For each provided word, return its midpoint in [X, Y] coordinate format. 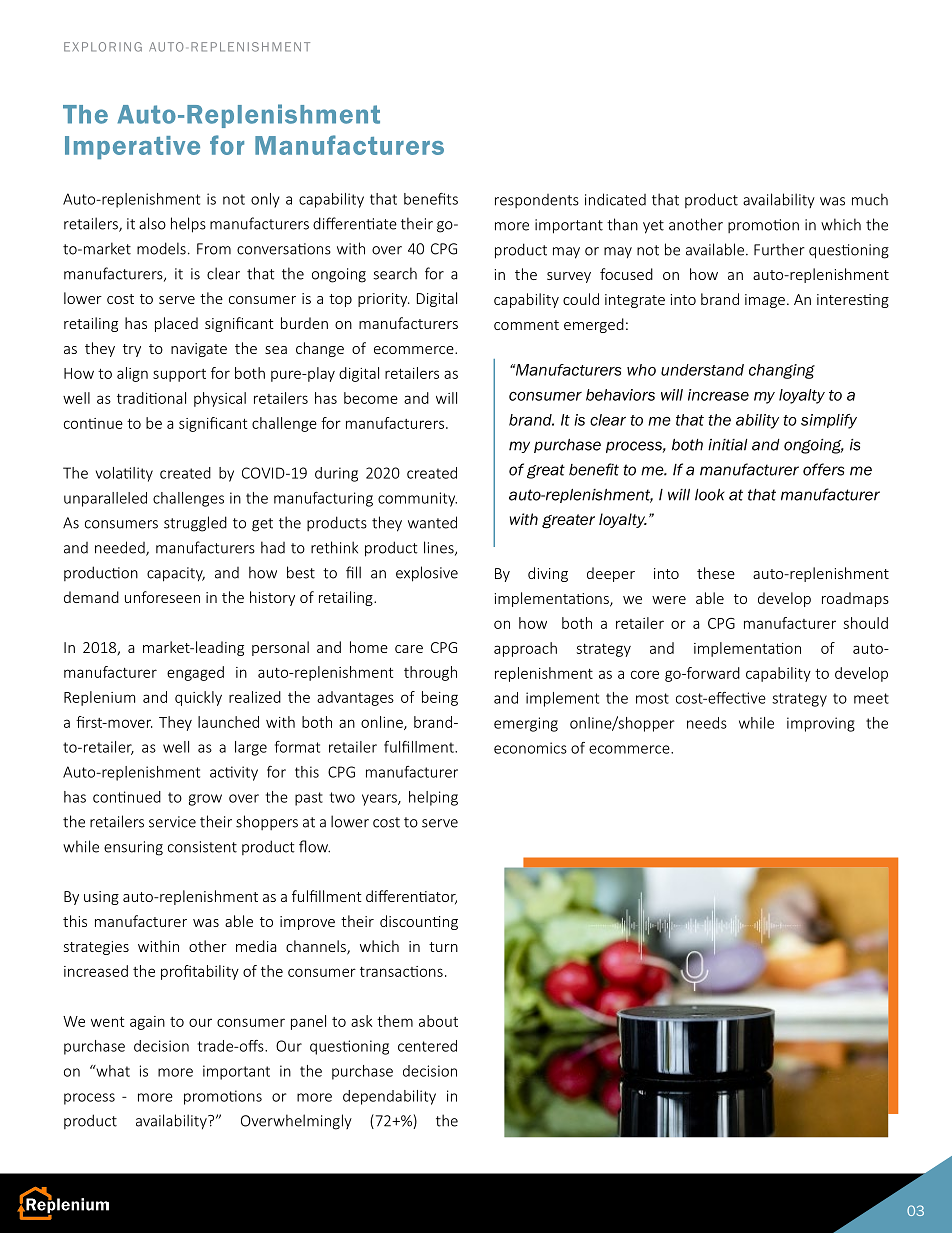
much [870, 199]
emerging [526, 724]
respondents [537, 201]
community [417, 499]
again [147, 1023]
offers [823, 469]
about [438, 1021]
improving [821, 724]
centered [427, 1046]
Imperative [132, 147]
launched [228, 722]
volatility [124, 474]
